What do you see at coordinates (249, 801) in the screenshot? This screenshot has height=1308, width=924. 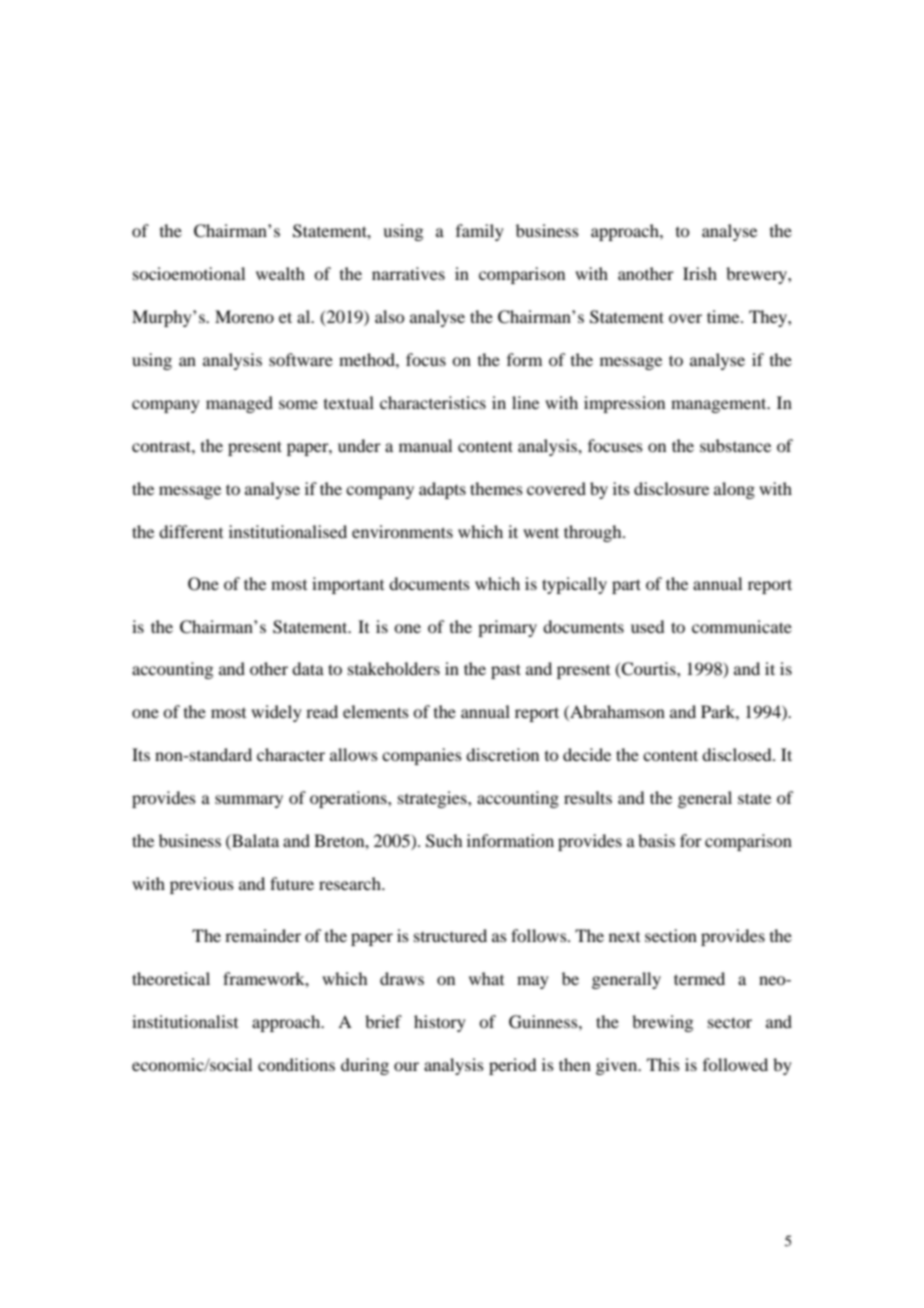 I see `summary` at bounding box center [249, 801].
